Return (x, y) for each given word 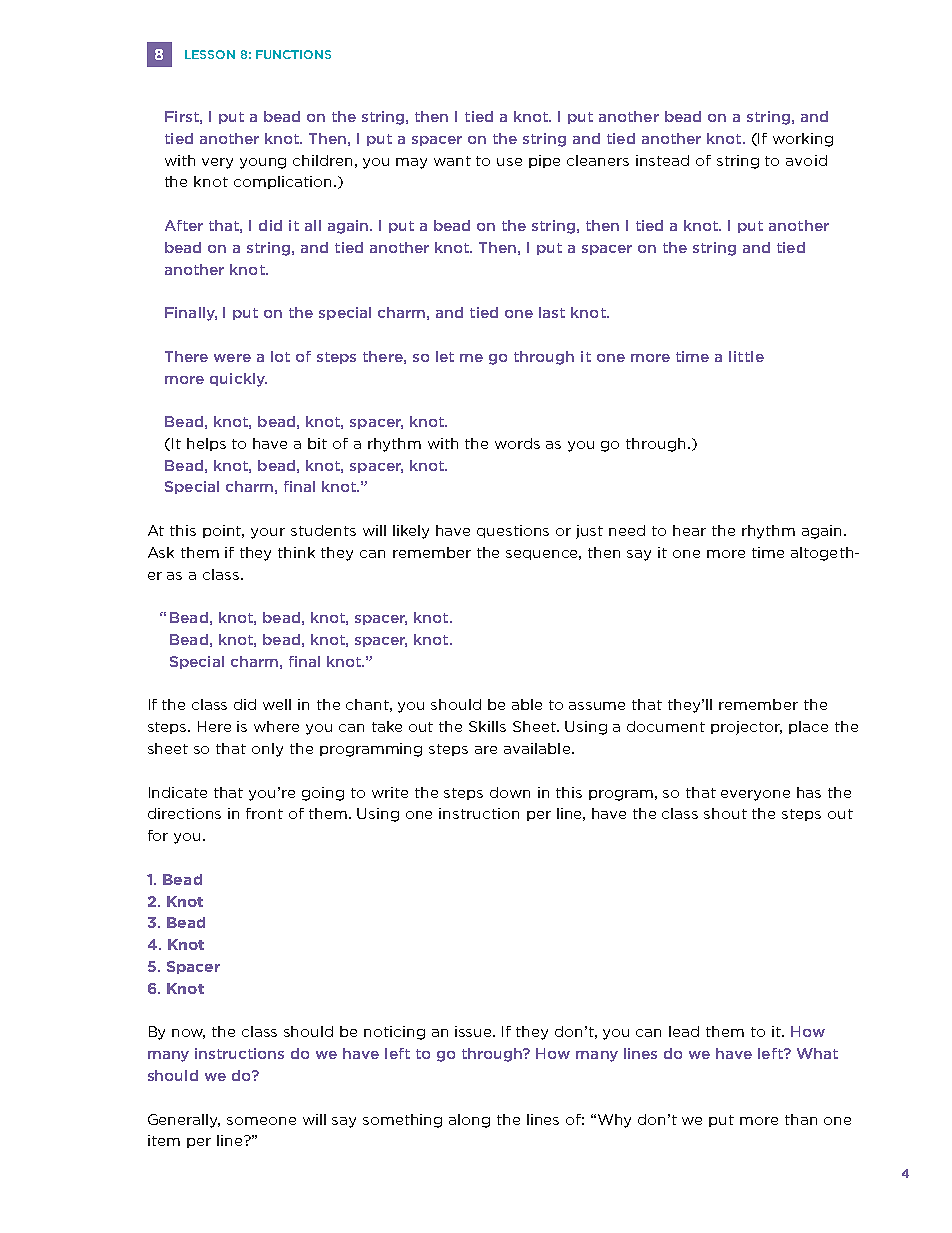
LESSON (210, 54)
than (801, 1119)
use (509, 162)
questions (513, 531)
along (469, 1121)
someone (261, 1121)
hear (689, 530)
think (296, 552)
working (803, 140)
